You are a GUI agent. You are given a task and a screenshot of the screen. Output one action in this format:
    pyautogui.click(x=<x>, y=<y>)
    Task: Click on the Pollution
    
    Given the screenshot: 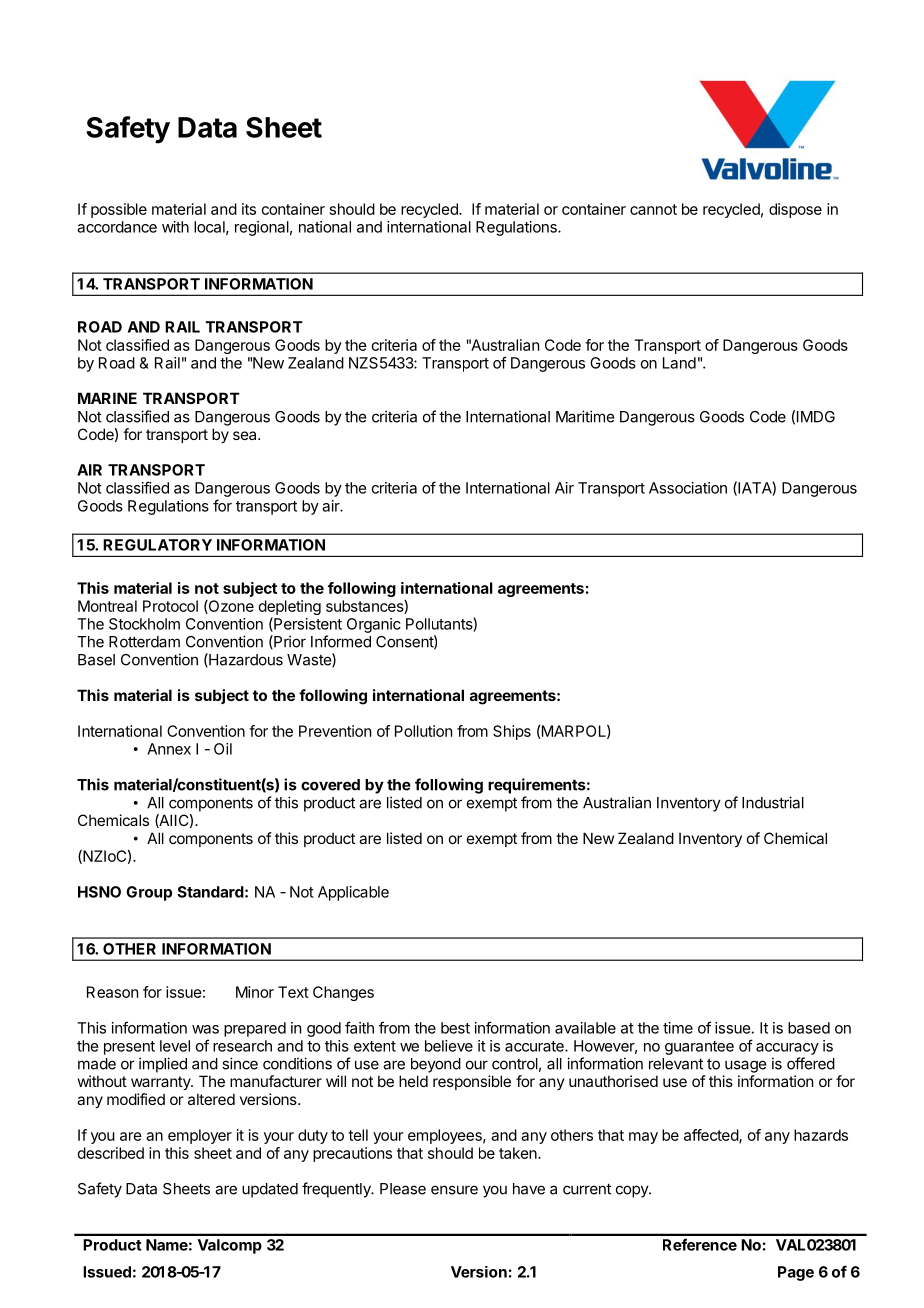 What is the action you would take?
    pyautogui.click(x=423, y=731)
